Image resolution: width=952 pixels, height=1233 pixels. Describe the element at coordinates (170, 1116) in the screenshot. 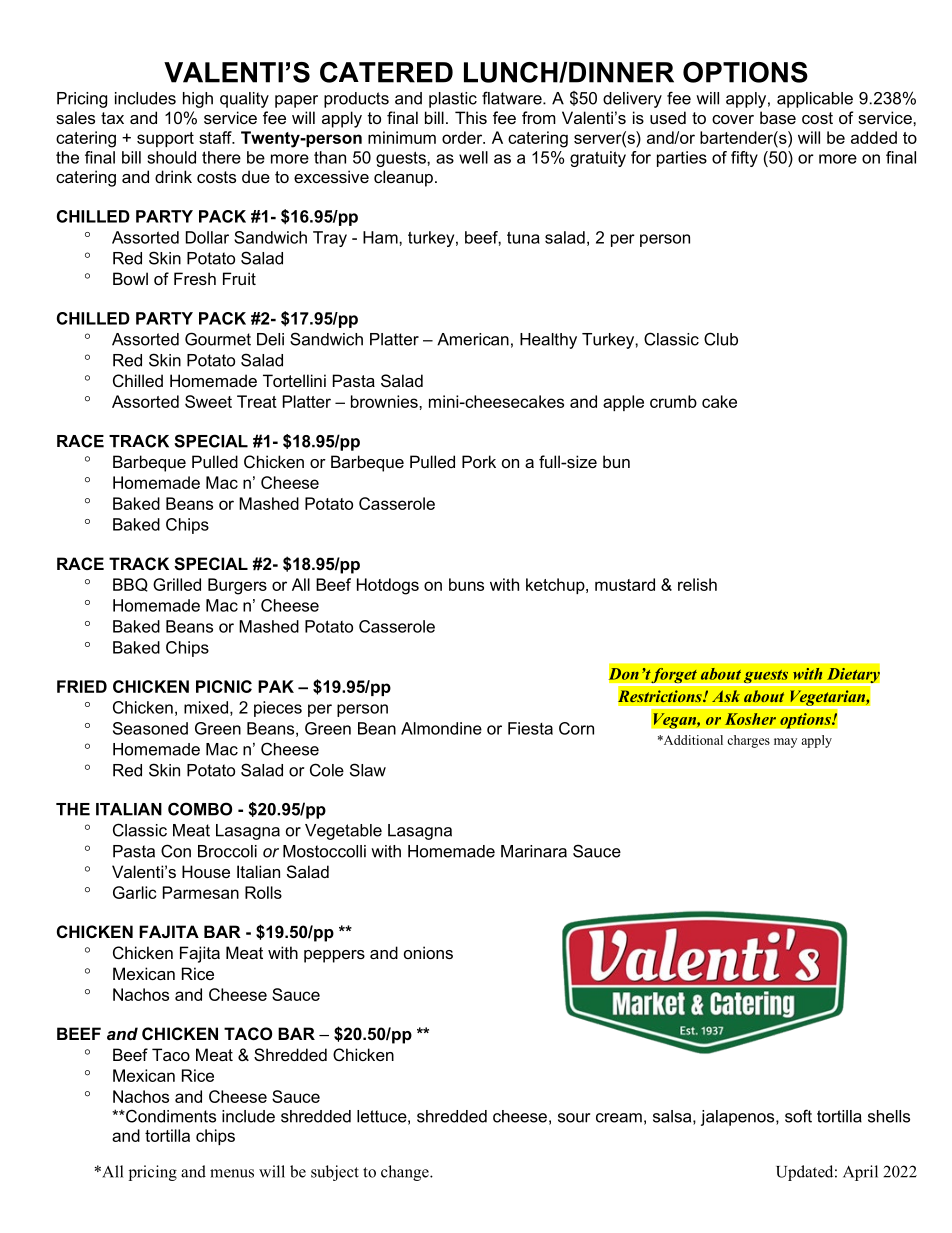

I see `Condiments` at that location.
